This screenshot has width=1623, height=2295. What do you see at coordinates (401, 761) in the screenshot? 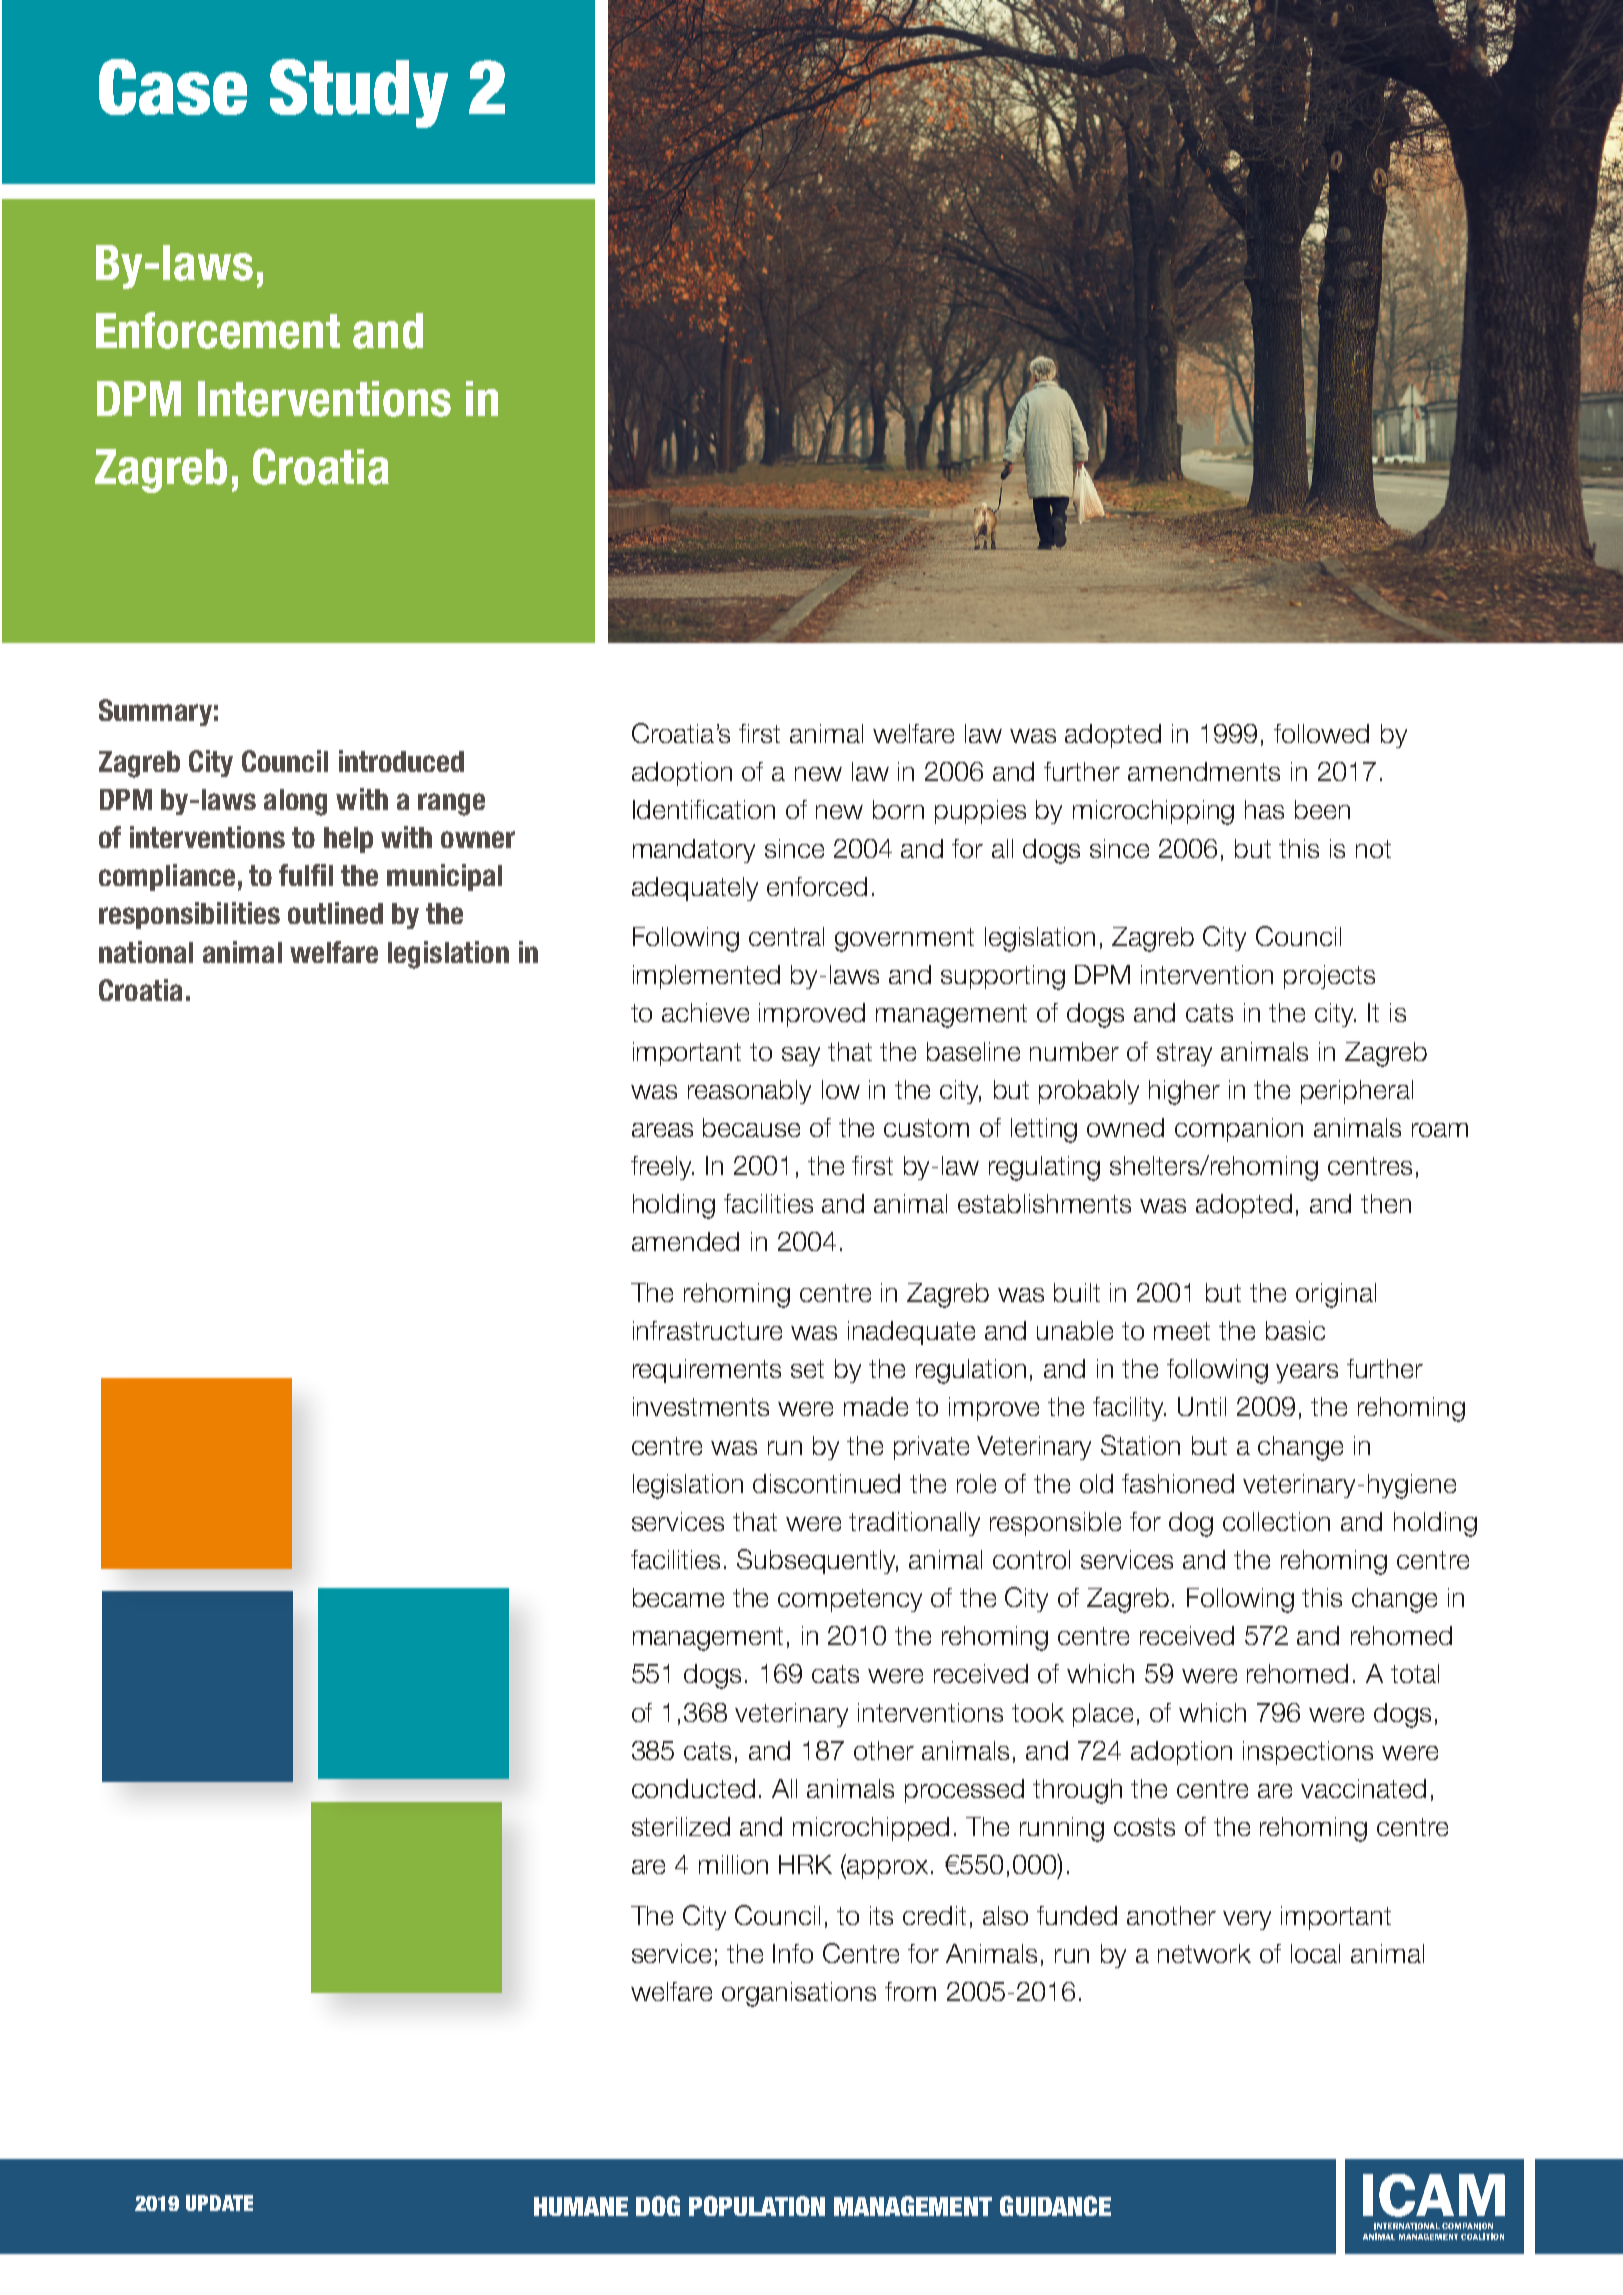
I see `introduced` at bounding box center [401, 761].
